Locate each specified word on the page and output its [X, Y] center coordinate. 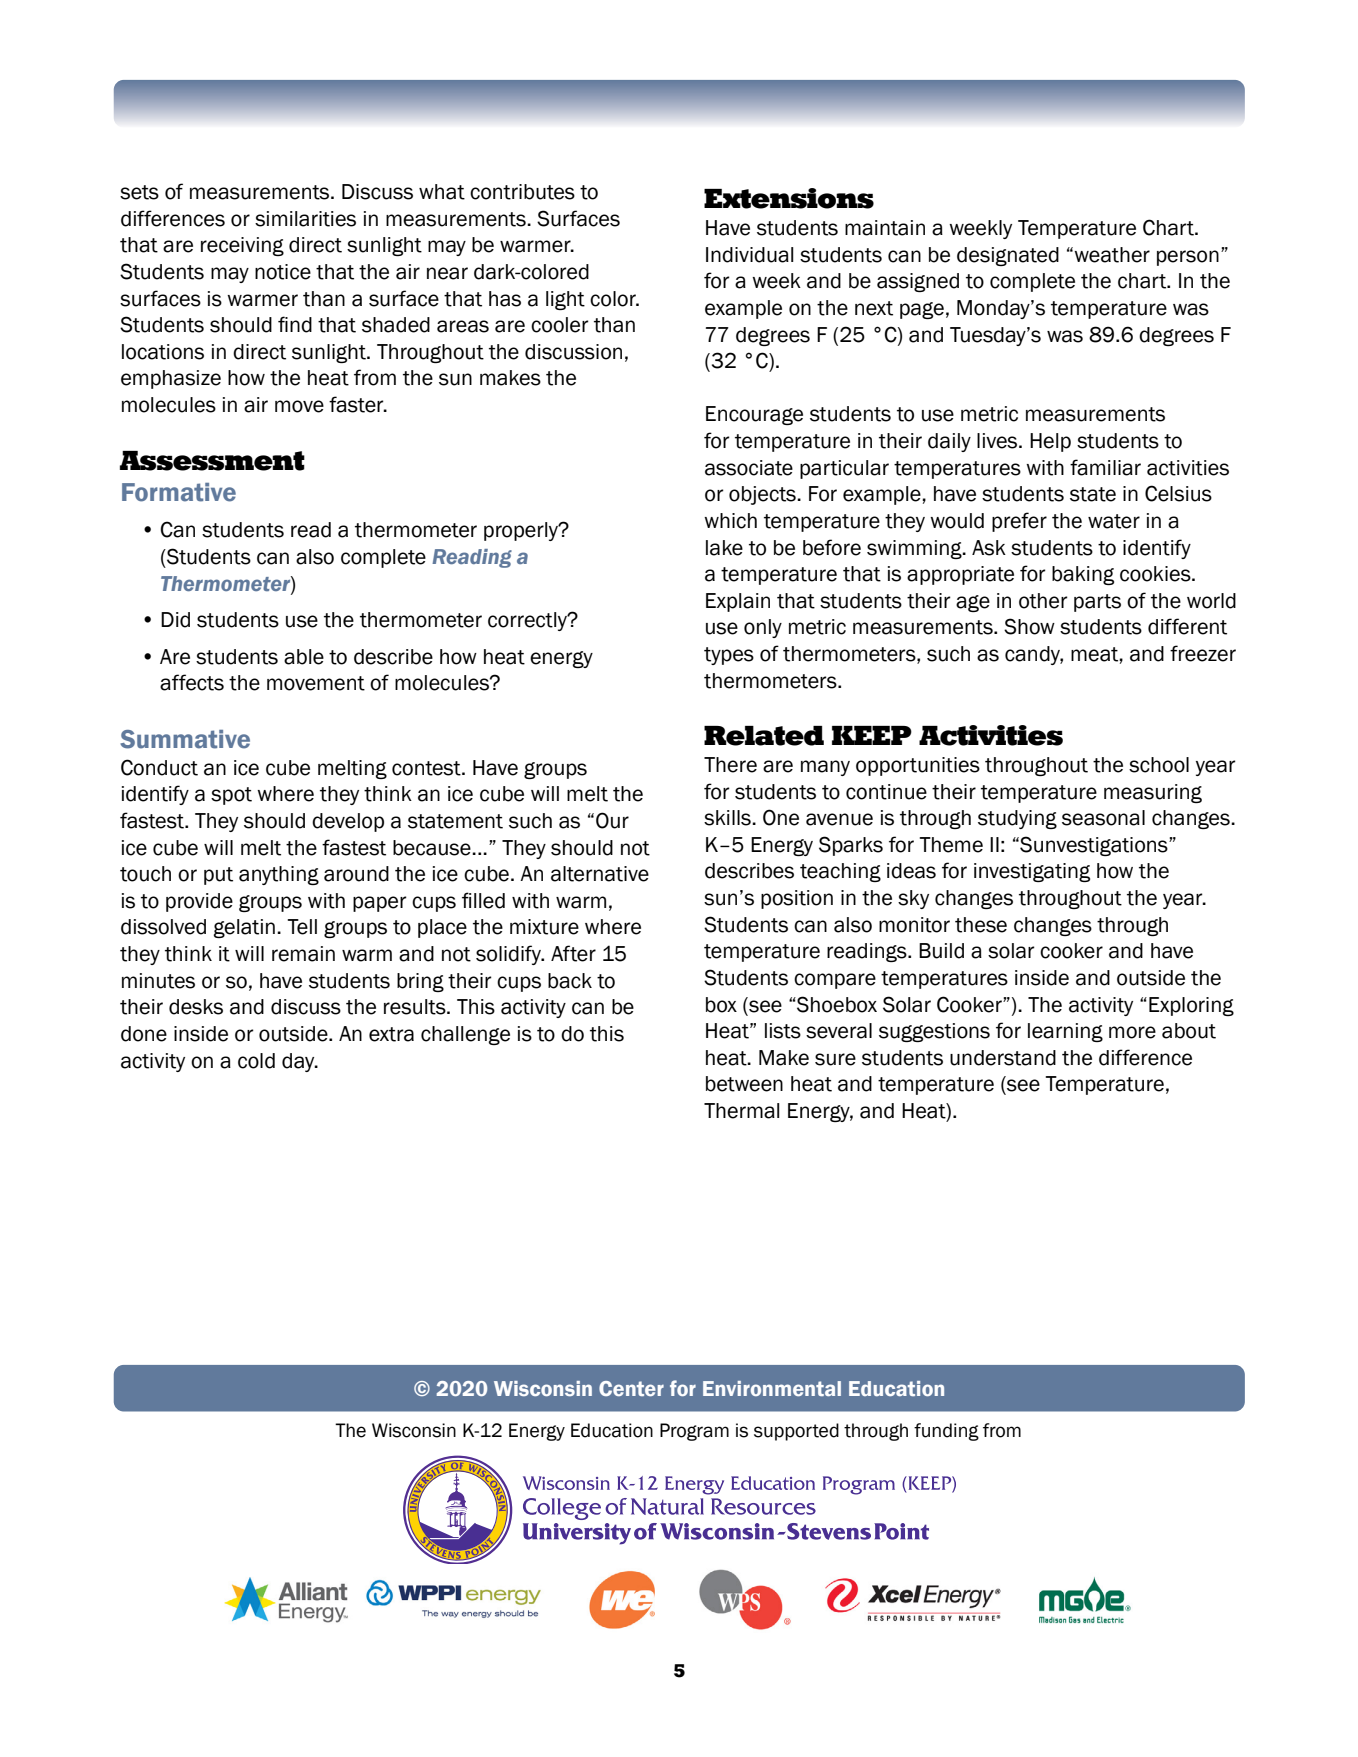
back [570, 981]
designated [1008, 256]
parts [1097, 603]
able [304, 657]
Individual [750, 255]
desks [196, 1007]
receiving [242, 246]
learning [1065, 1032]
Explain [738, 602]
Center [631, 1388]
